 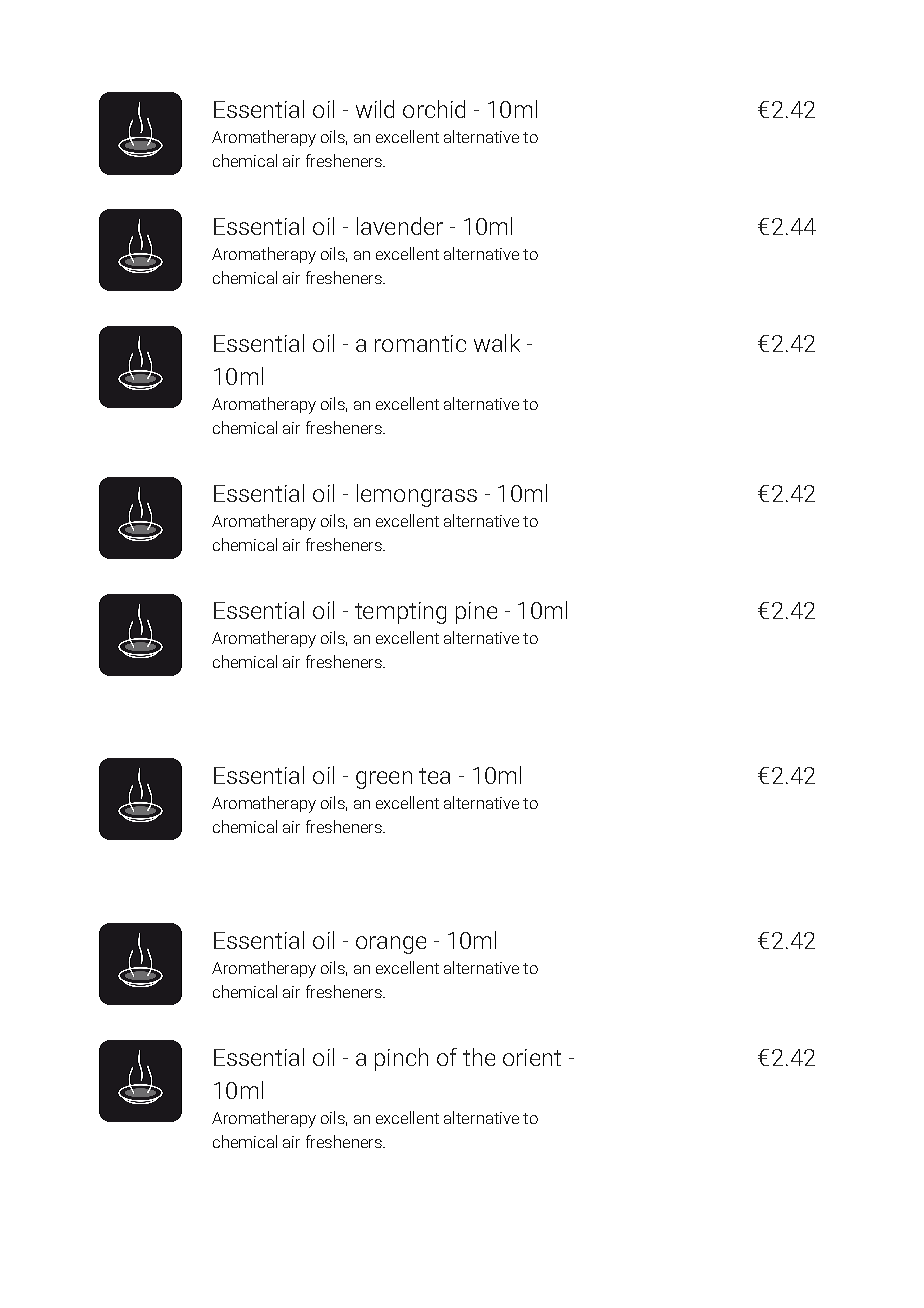 I want to click on lemongrass, so click(x=417, y=495).
